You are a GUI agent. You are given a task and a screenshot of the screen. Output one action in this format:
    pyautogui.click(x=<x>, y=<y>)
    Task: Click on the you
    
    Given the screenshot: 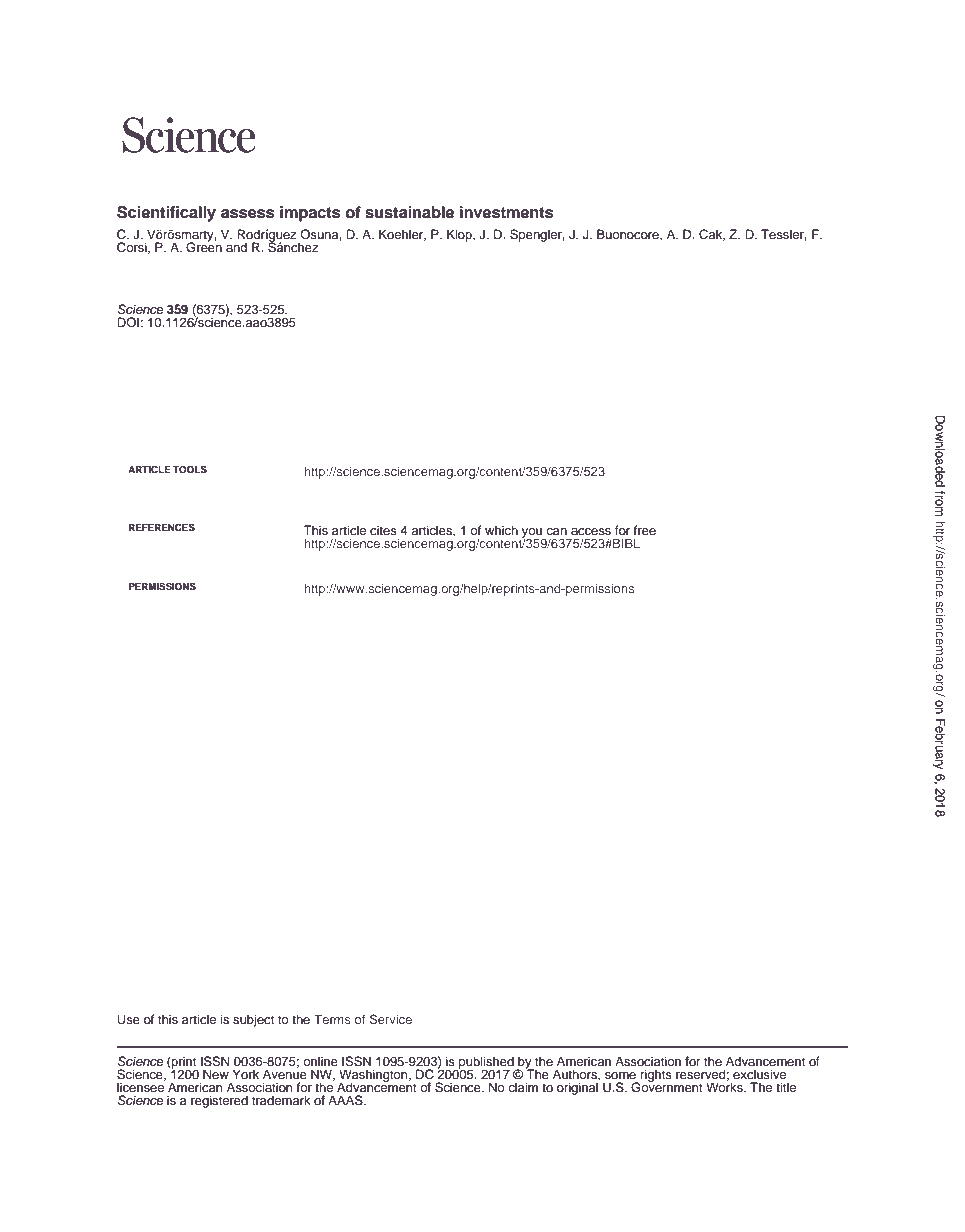 What is the action you would take?
    pyautogui.click(x=532, y=534)
